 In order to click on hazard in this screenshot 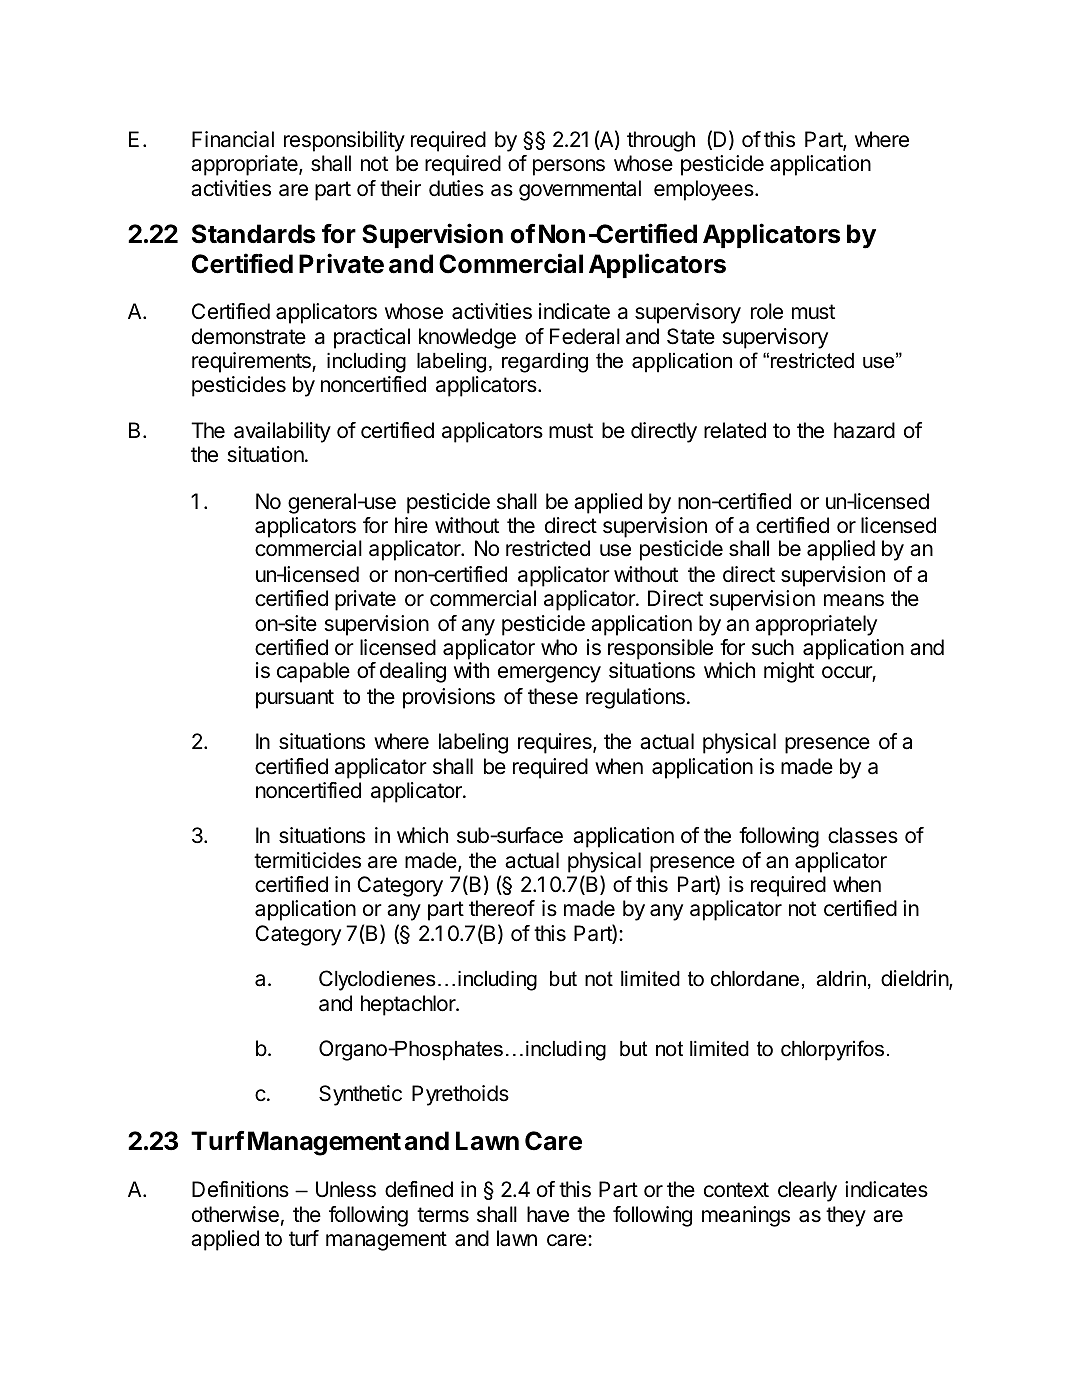, I will do `click(864, 430)`.
